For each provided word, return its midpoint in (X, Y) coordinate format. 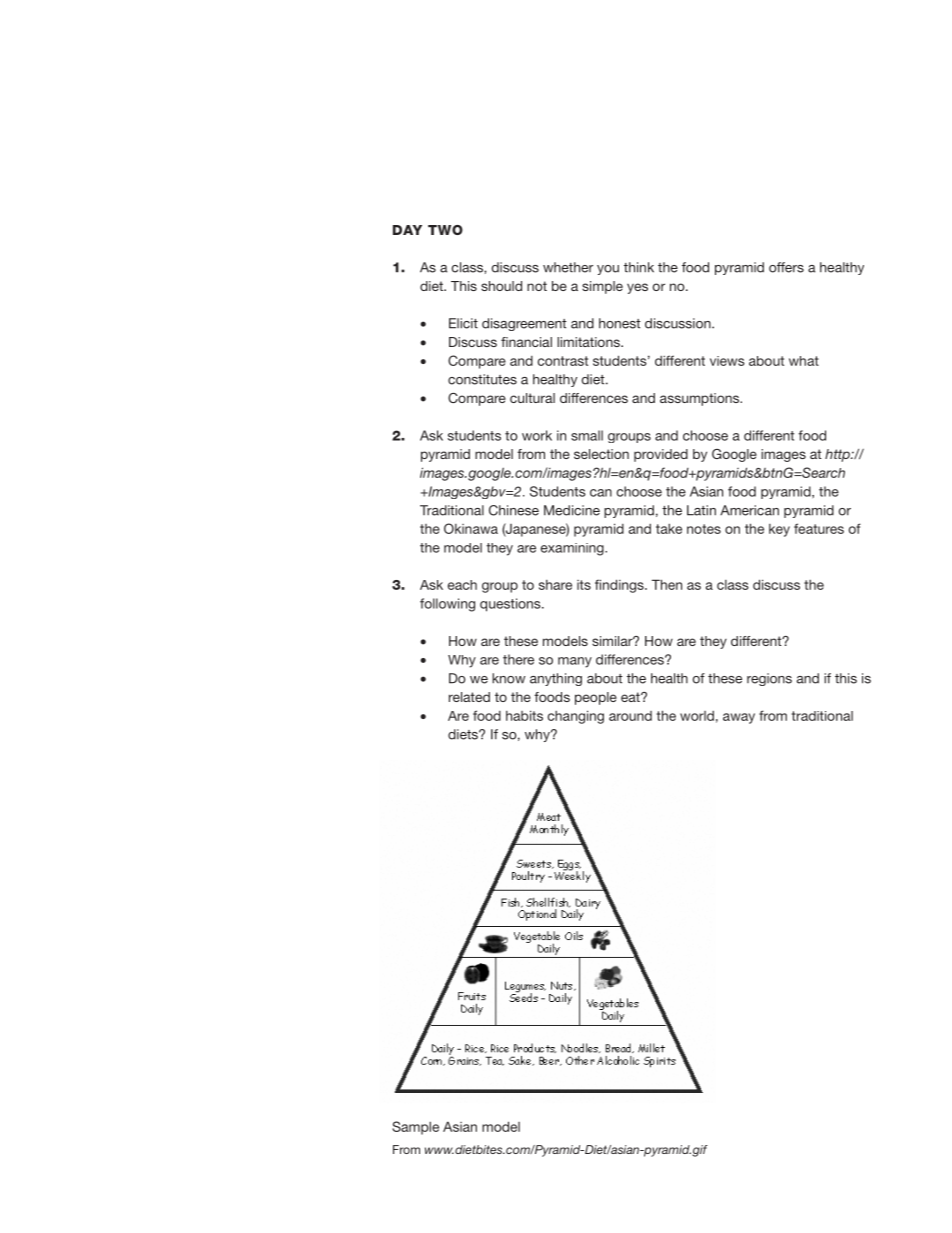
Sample (415, 1128)
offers (786, 267)
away (739, 718)
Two (445, 230)
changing (576, 717)
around (630, 716)
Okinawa (471, 528)
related (469, 697)
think (639, 267)
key (779, 530)
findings (620, 586)
